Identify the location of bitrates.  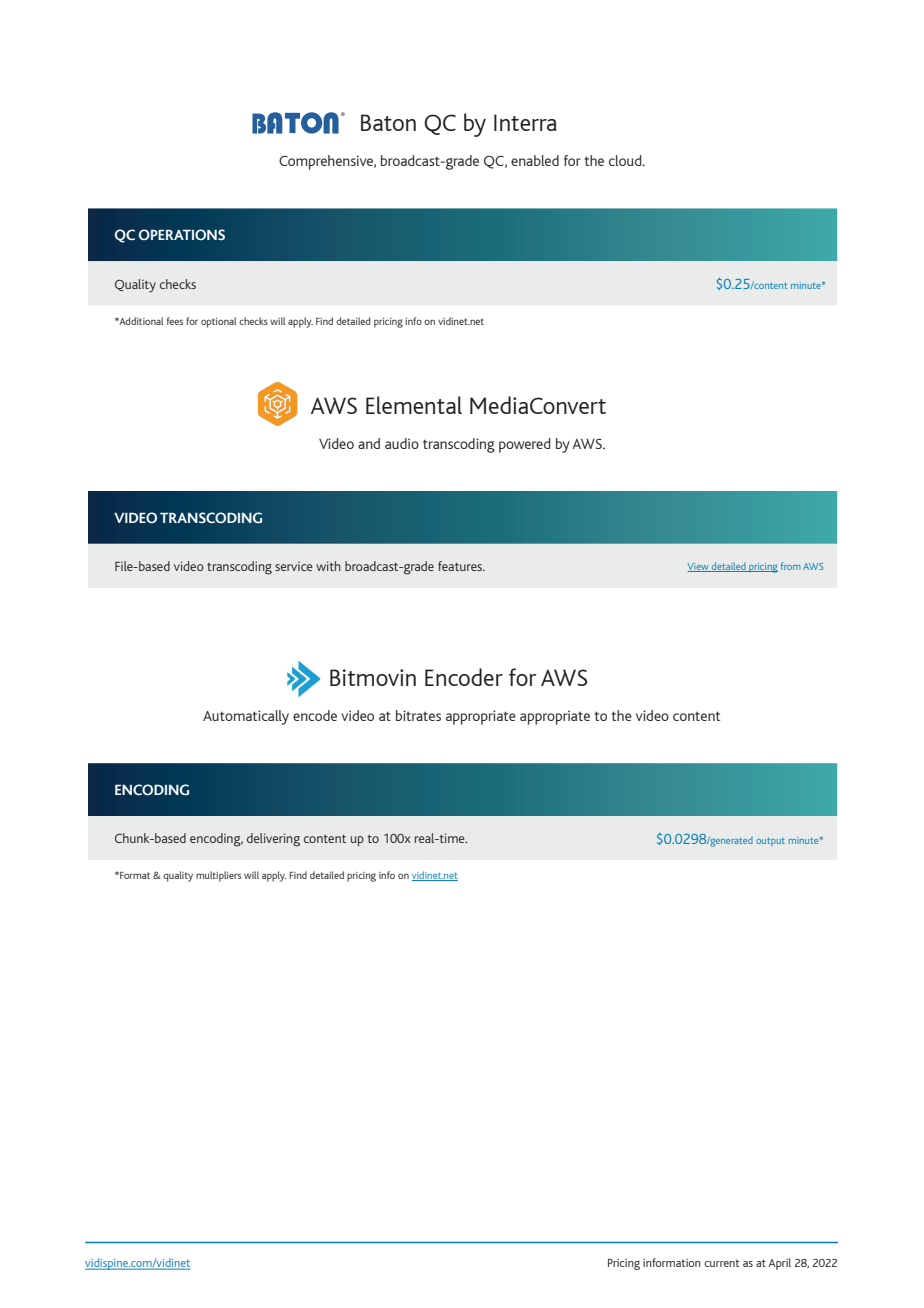
(418, 715).
